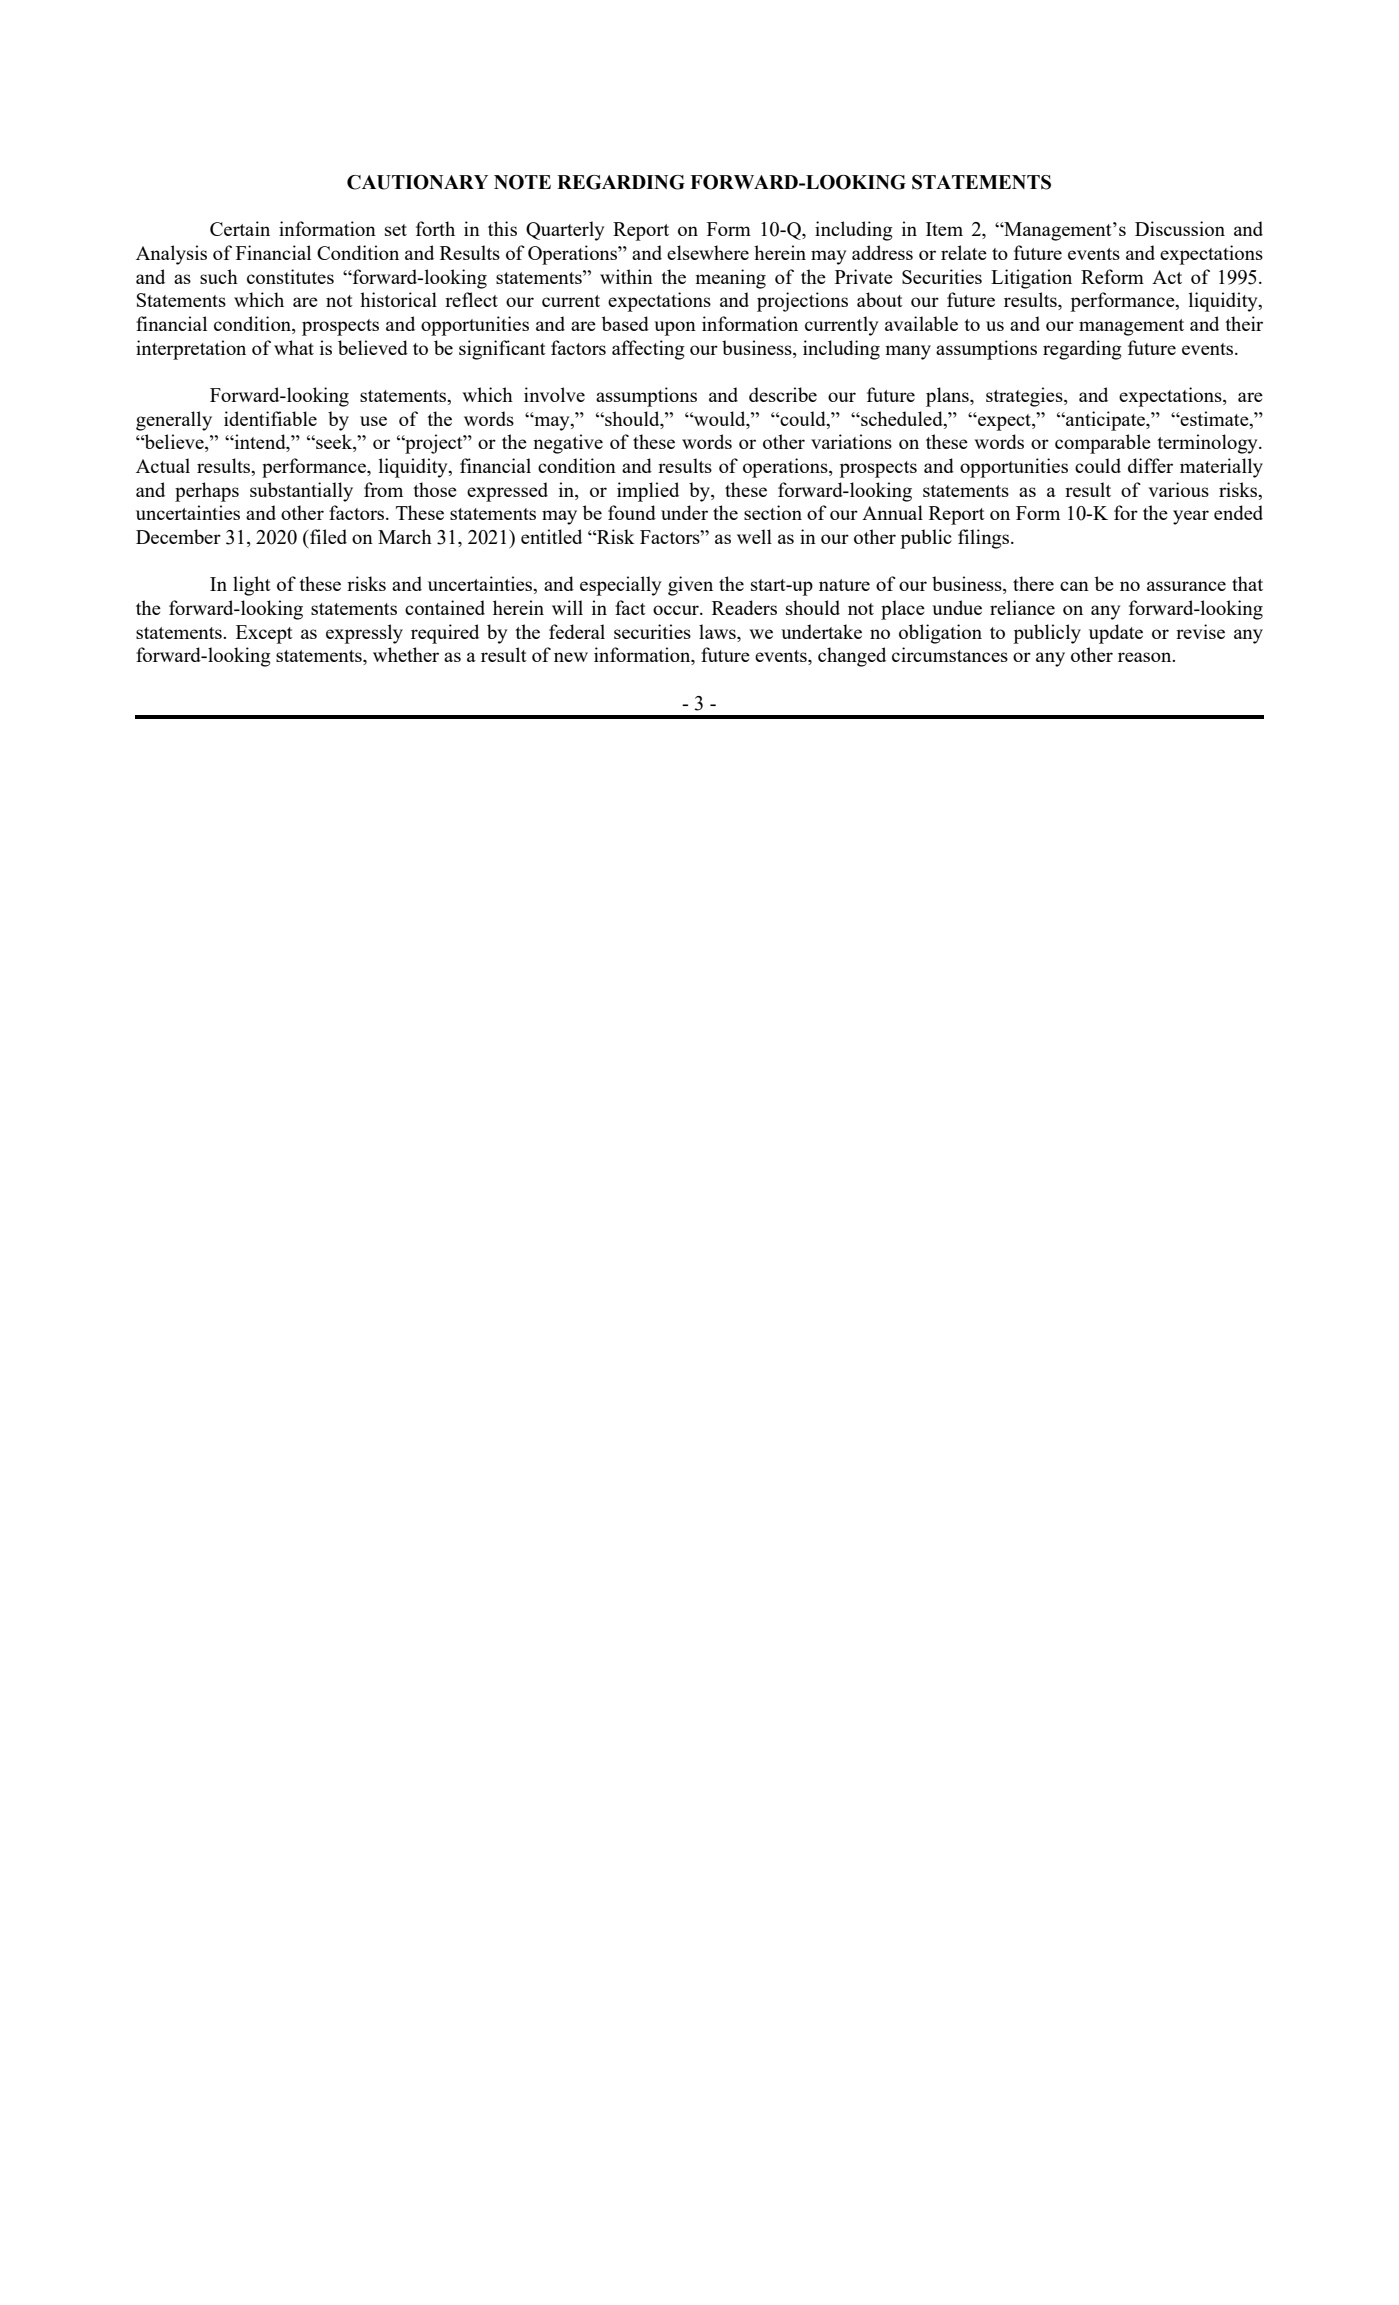 The image size is (1399, 2305). I want to click on affecting, so click(648, 350).
